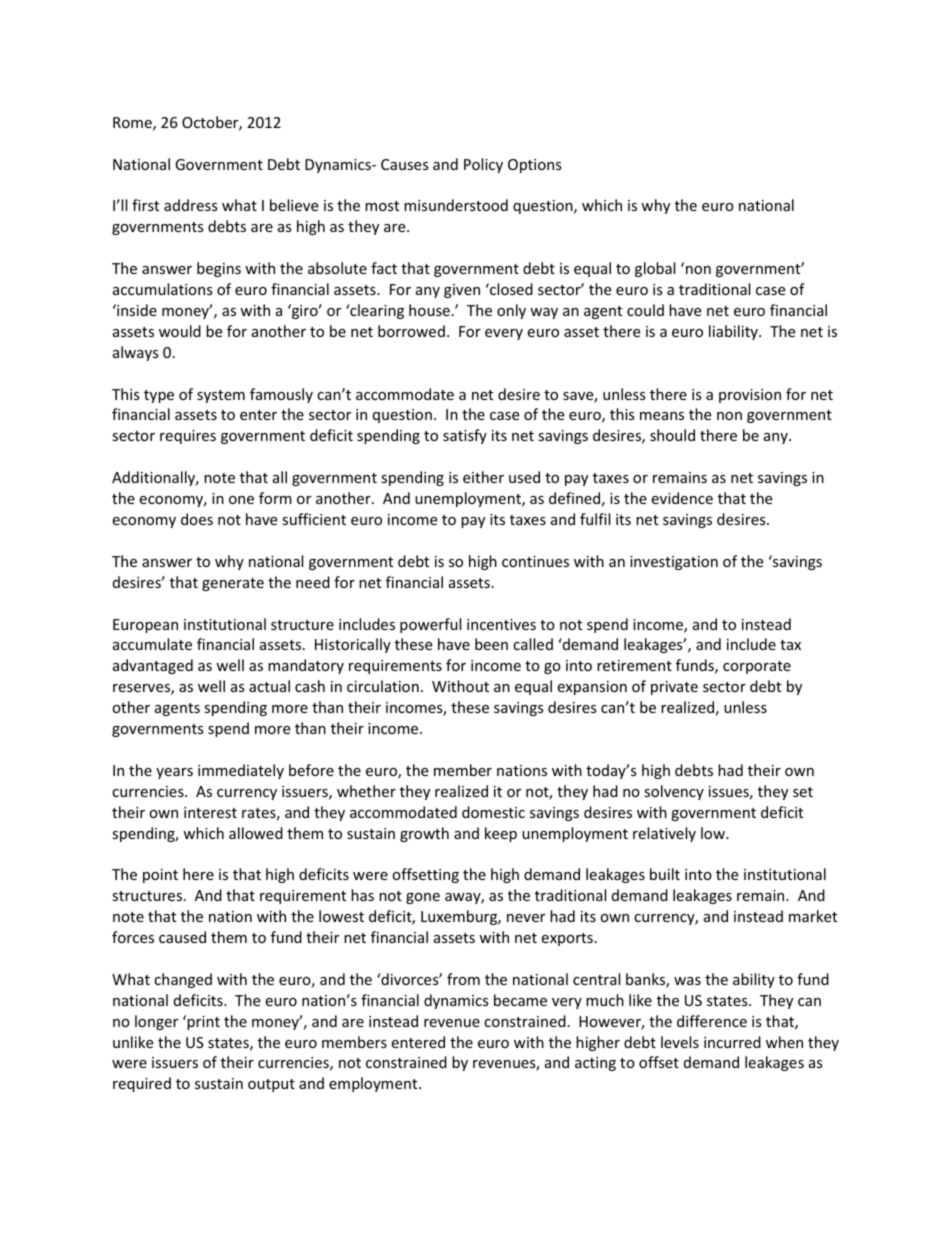  I want to click on became, so click(520, 1000).
